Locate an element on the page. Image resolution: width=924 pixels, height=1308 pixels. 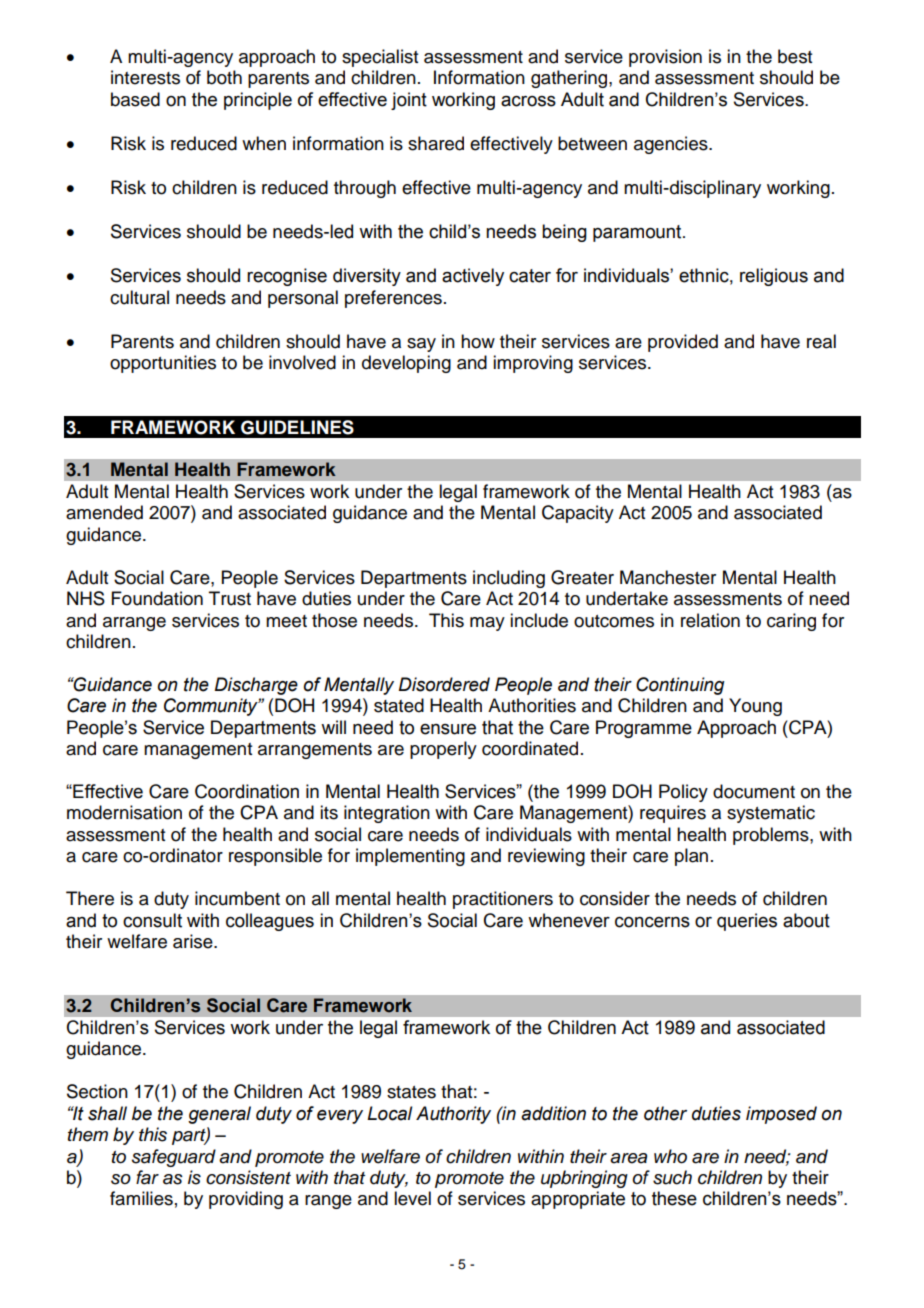
safeguard is located at coordinates (174, 1158).
